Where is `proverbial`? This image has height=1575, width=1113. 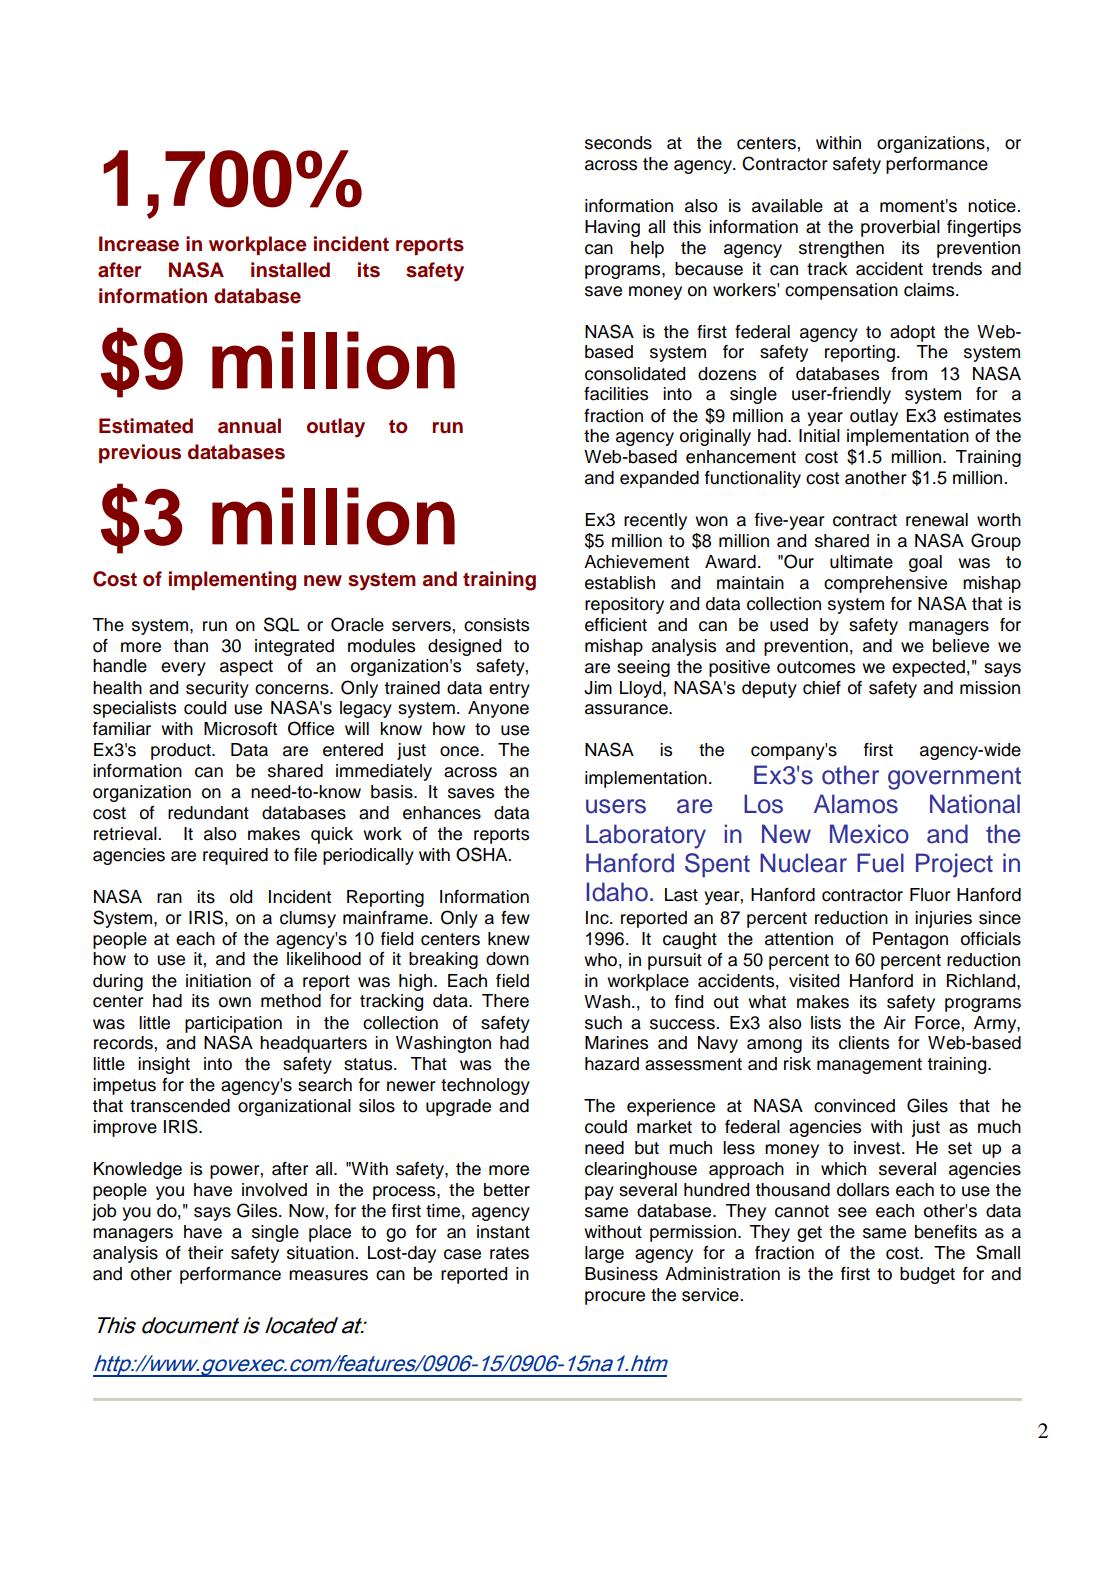 proverbial is located at coordinates (900, 228).
